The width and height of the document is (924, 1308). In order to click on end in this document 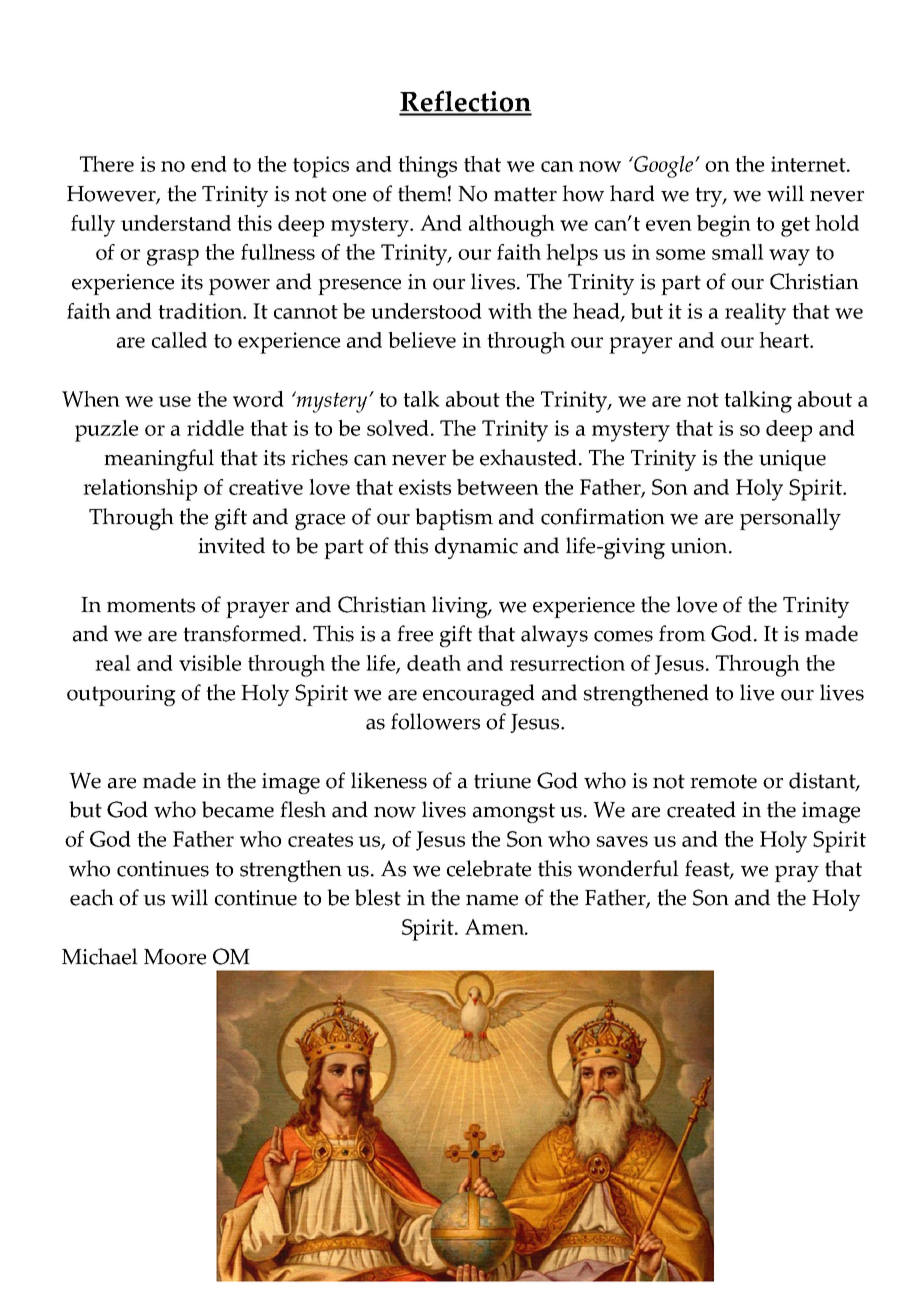, I will do `click(209, 164)`.
